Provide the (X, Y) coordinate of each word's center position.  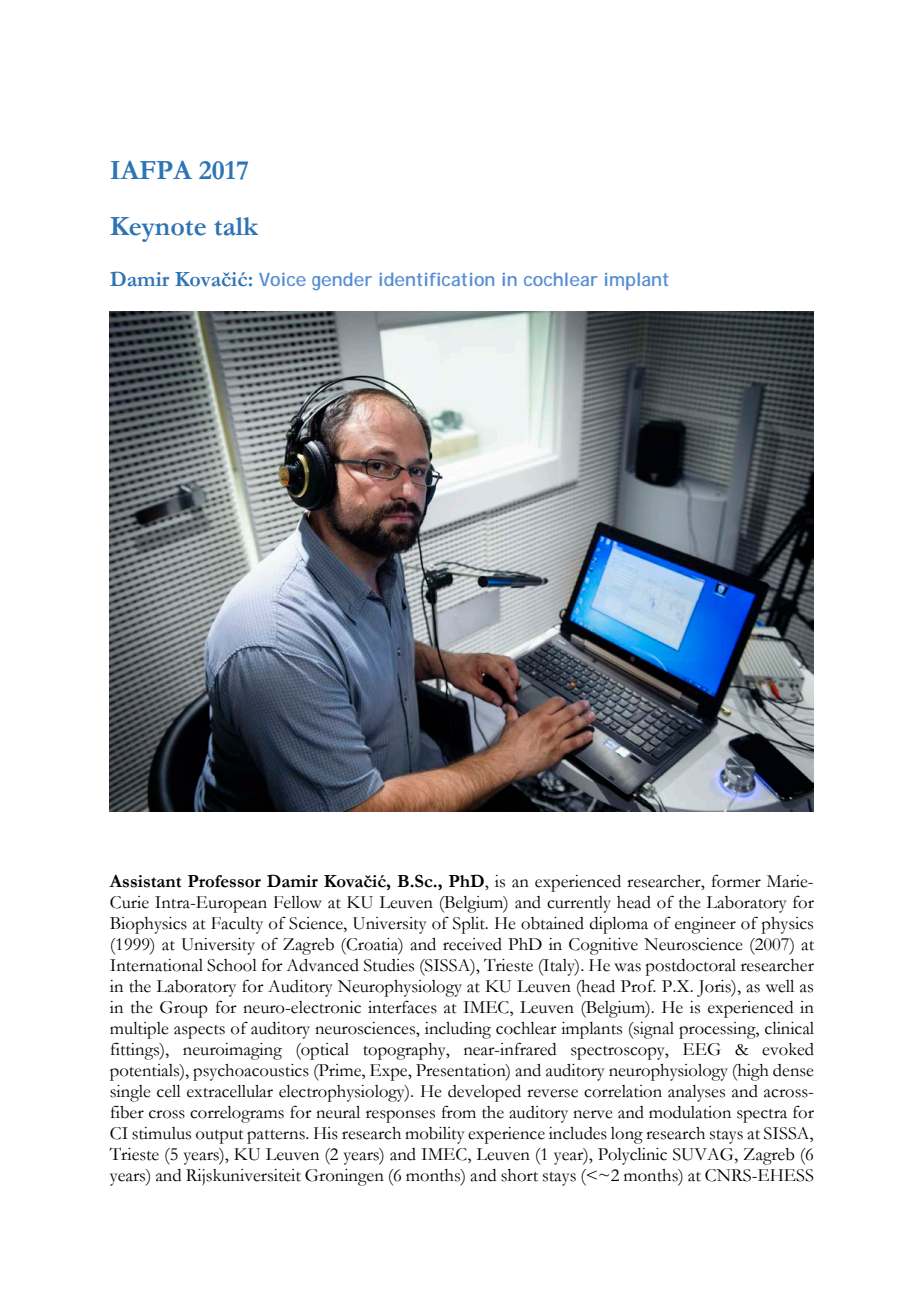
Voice (282, 279)
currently (579, 904)
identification (437, 279)
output (220, 1137)
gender (342, 281)
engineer (705, 925)
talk (236, 226)
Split (470, 925)
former (736, 881)
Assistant (145, 881)
